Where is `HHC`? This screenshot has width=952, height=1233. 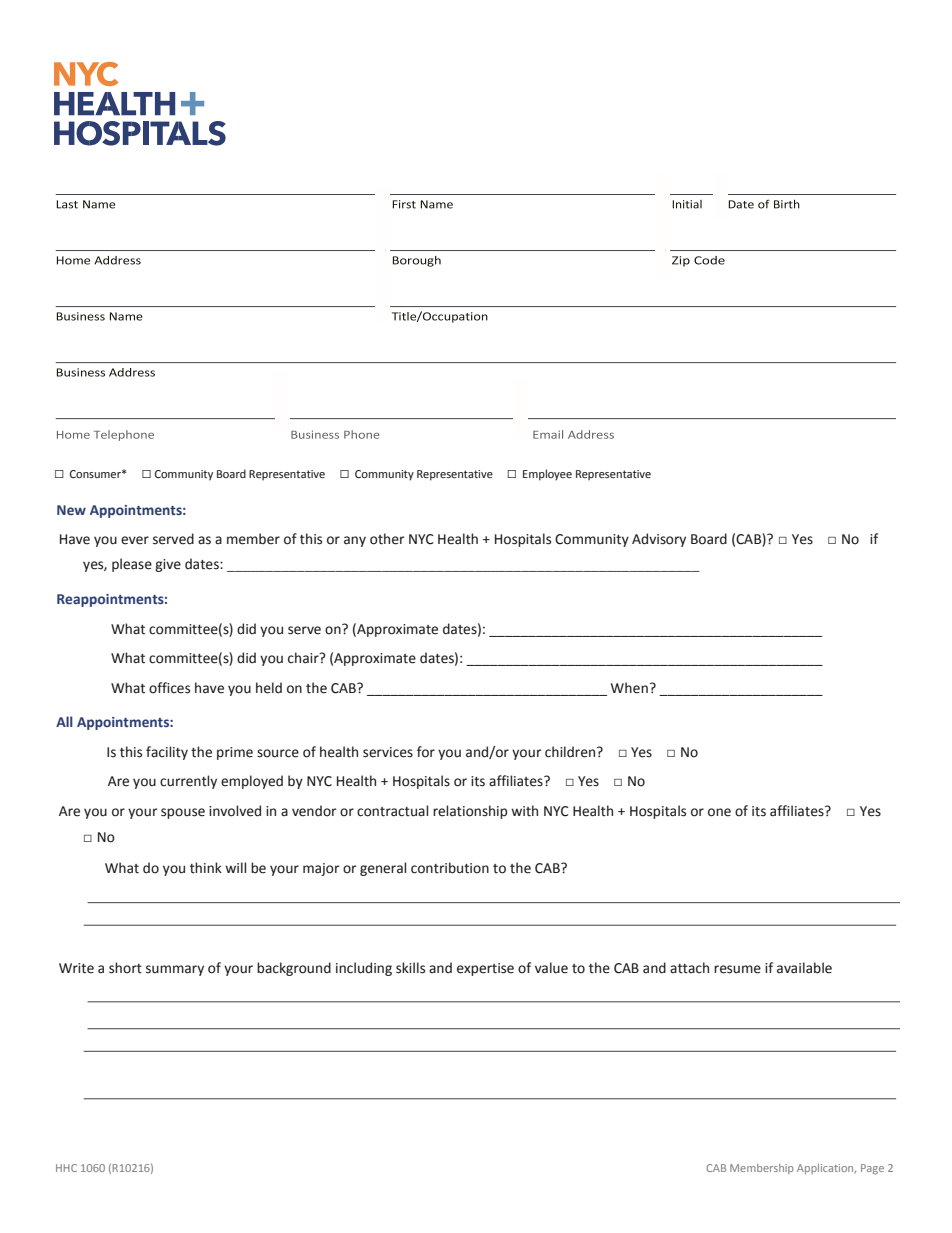
HHC is located at coordinates (66, 1168).
